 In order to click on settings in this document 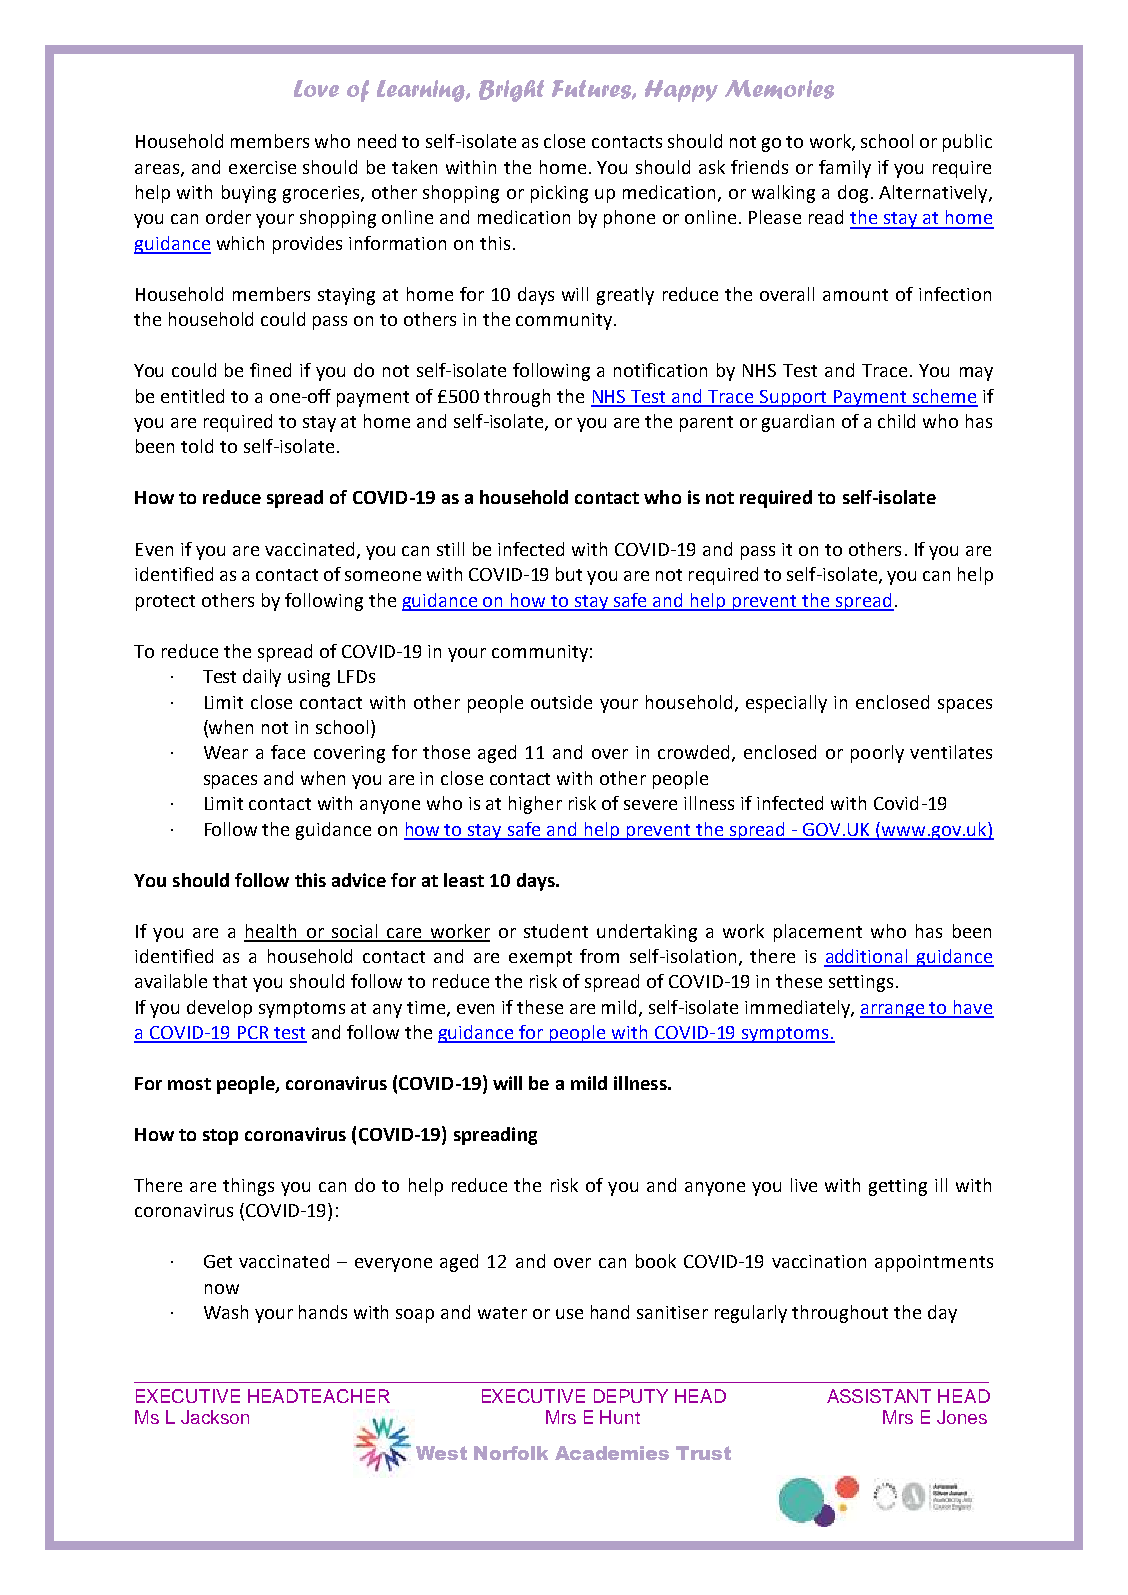, I will do `click(861, 983)`.
